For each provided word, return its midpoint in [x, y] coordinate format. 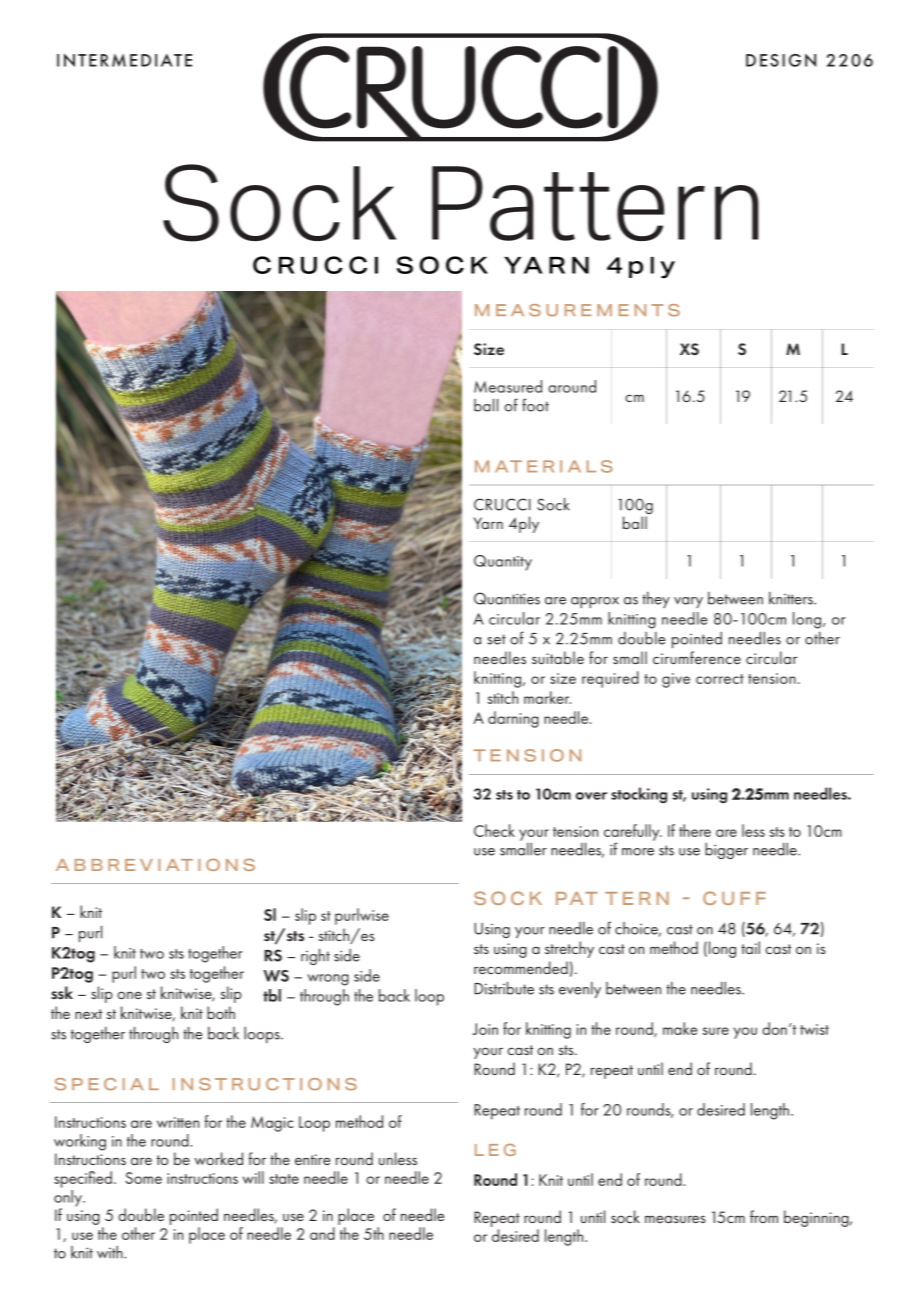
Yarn [488, 523]
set [496, 639]
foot [535, 405]
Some [143, 1178]
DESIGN [781, 60]
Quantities [507, 598]
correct [720, 679]
